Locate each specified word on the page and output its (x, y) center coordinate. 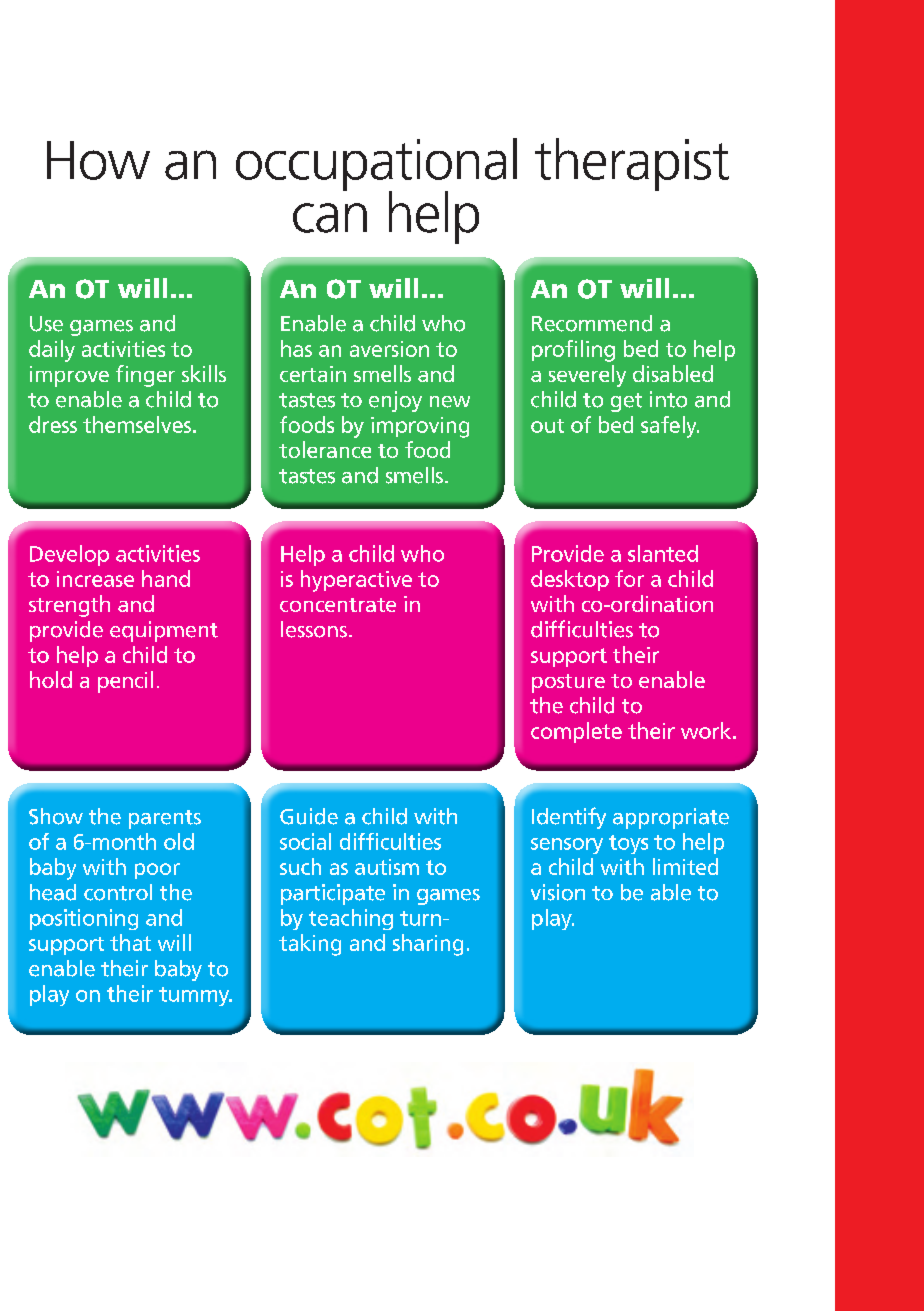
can (330, 218)
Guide (309, 816)
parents (165, 819)
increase (95, 579)
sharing (428, 945)
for (629, 578)
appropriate (671, 818)
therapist (632, 164)
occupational (376, 165)
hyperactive (356, 581)
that (130, 942)
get (626, 402)
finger (145, 376)
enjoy (395, 401)
